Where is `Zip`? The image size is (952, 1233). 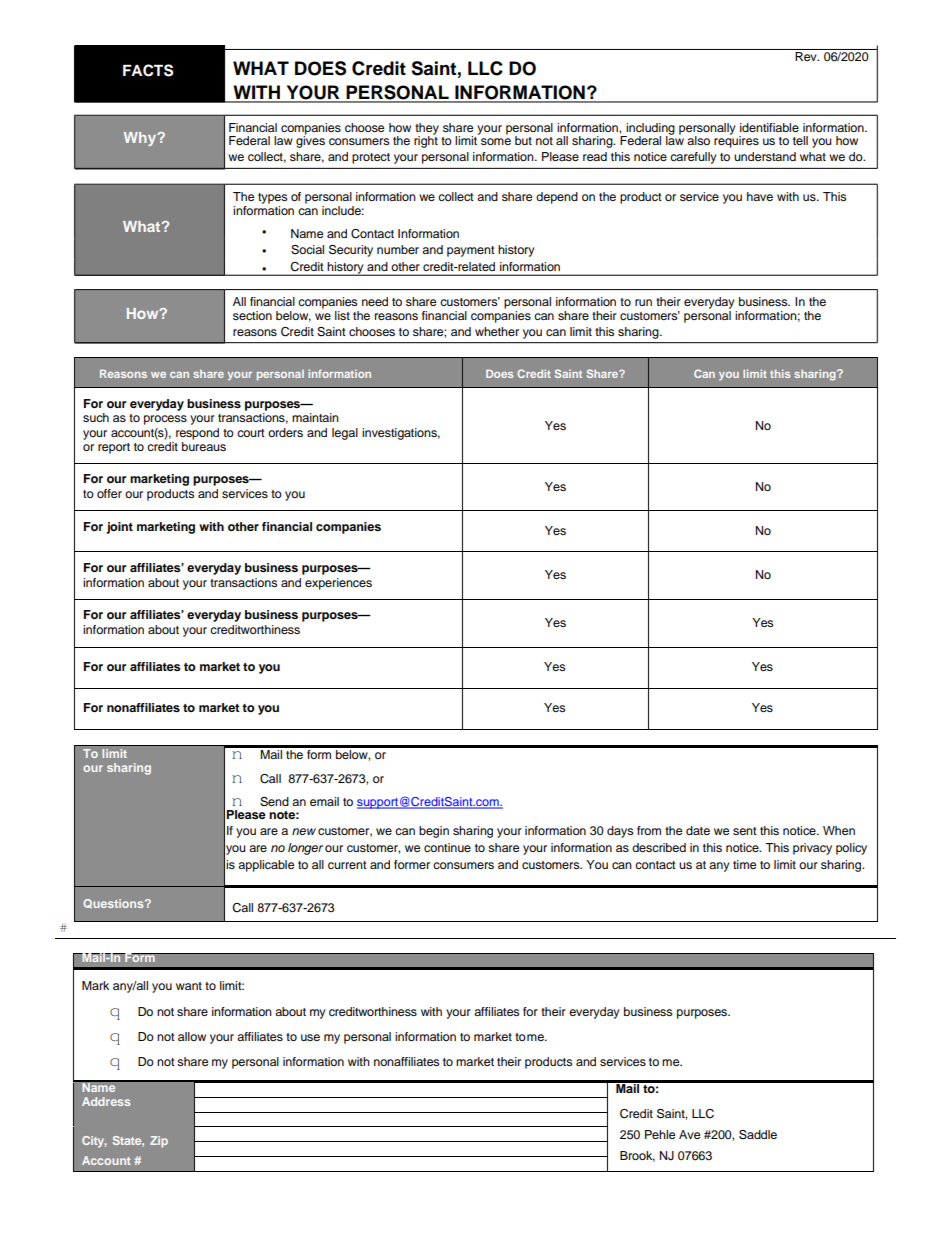 Zip is located at coordinates (159, 1142).
